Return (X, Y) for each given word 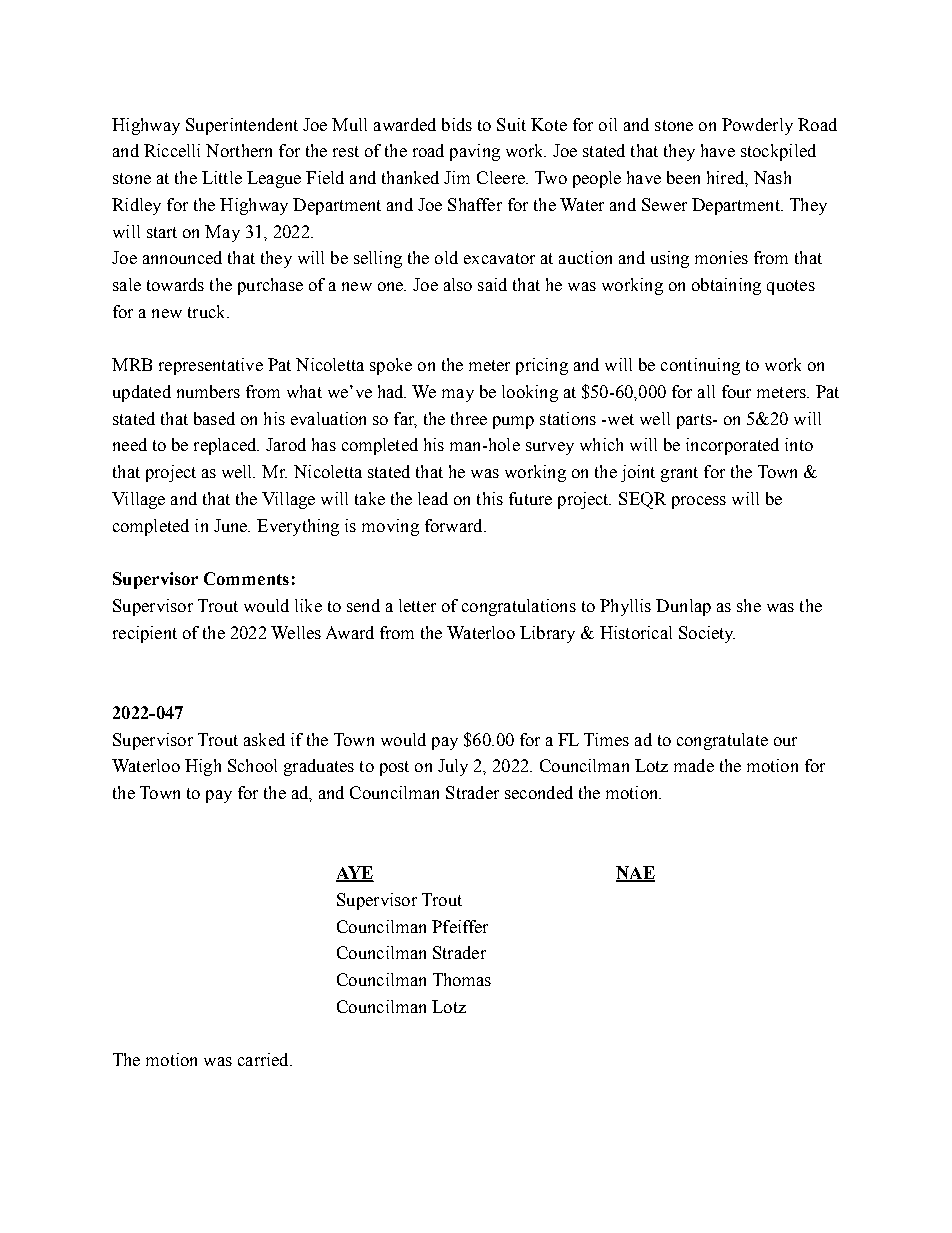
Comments (246, 578)
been (683, 177)
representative (211, 366)
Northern (239, 150)
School (252, 765)
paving (475, 152)
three (469, 418)
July (453, 767)
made (694, 765)
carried (264, 1059)
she (749, 605)
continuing (700, 366)
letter (417, 605)
